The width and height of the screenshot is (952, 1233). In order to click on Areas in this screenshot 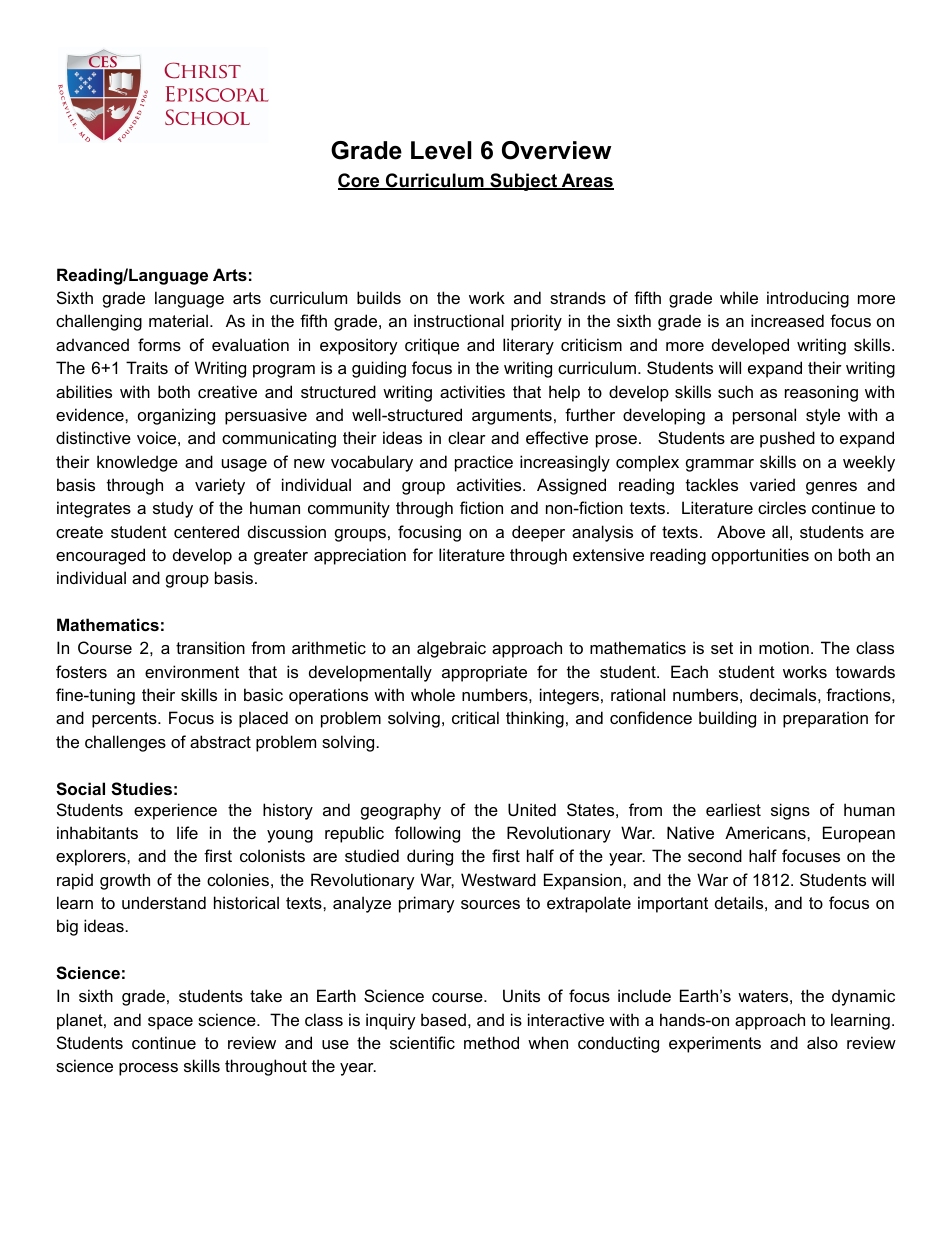, I will do `click(586, 181)`.
